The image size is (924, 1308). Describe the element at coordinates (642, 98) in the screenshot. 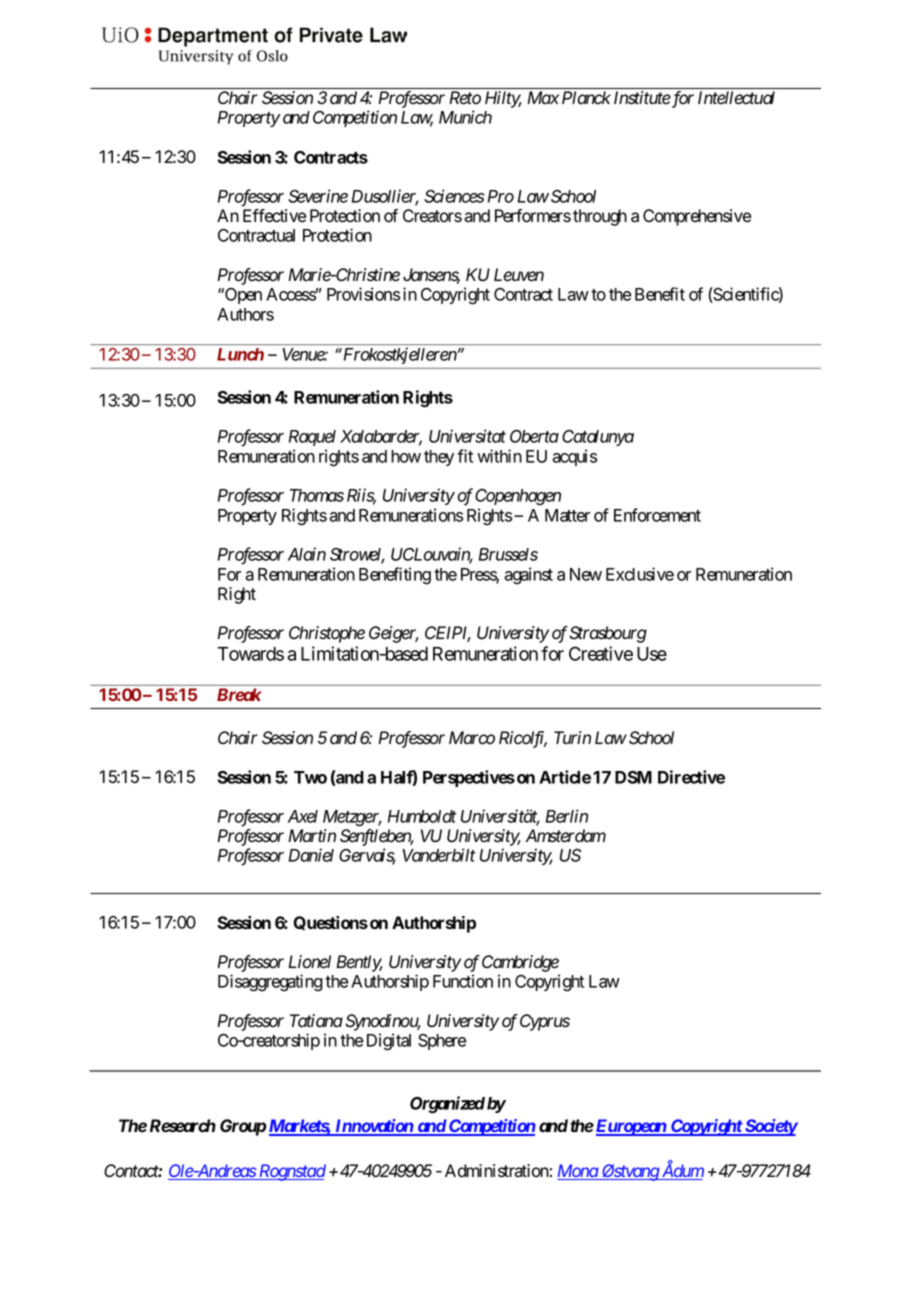

I see `Institute` at that location.
